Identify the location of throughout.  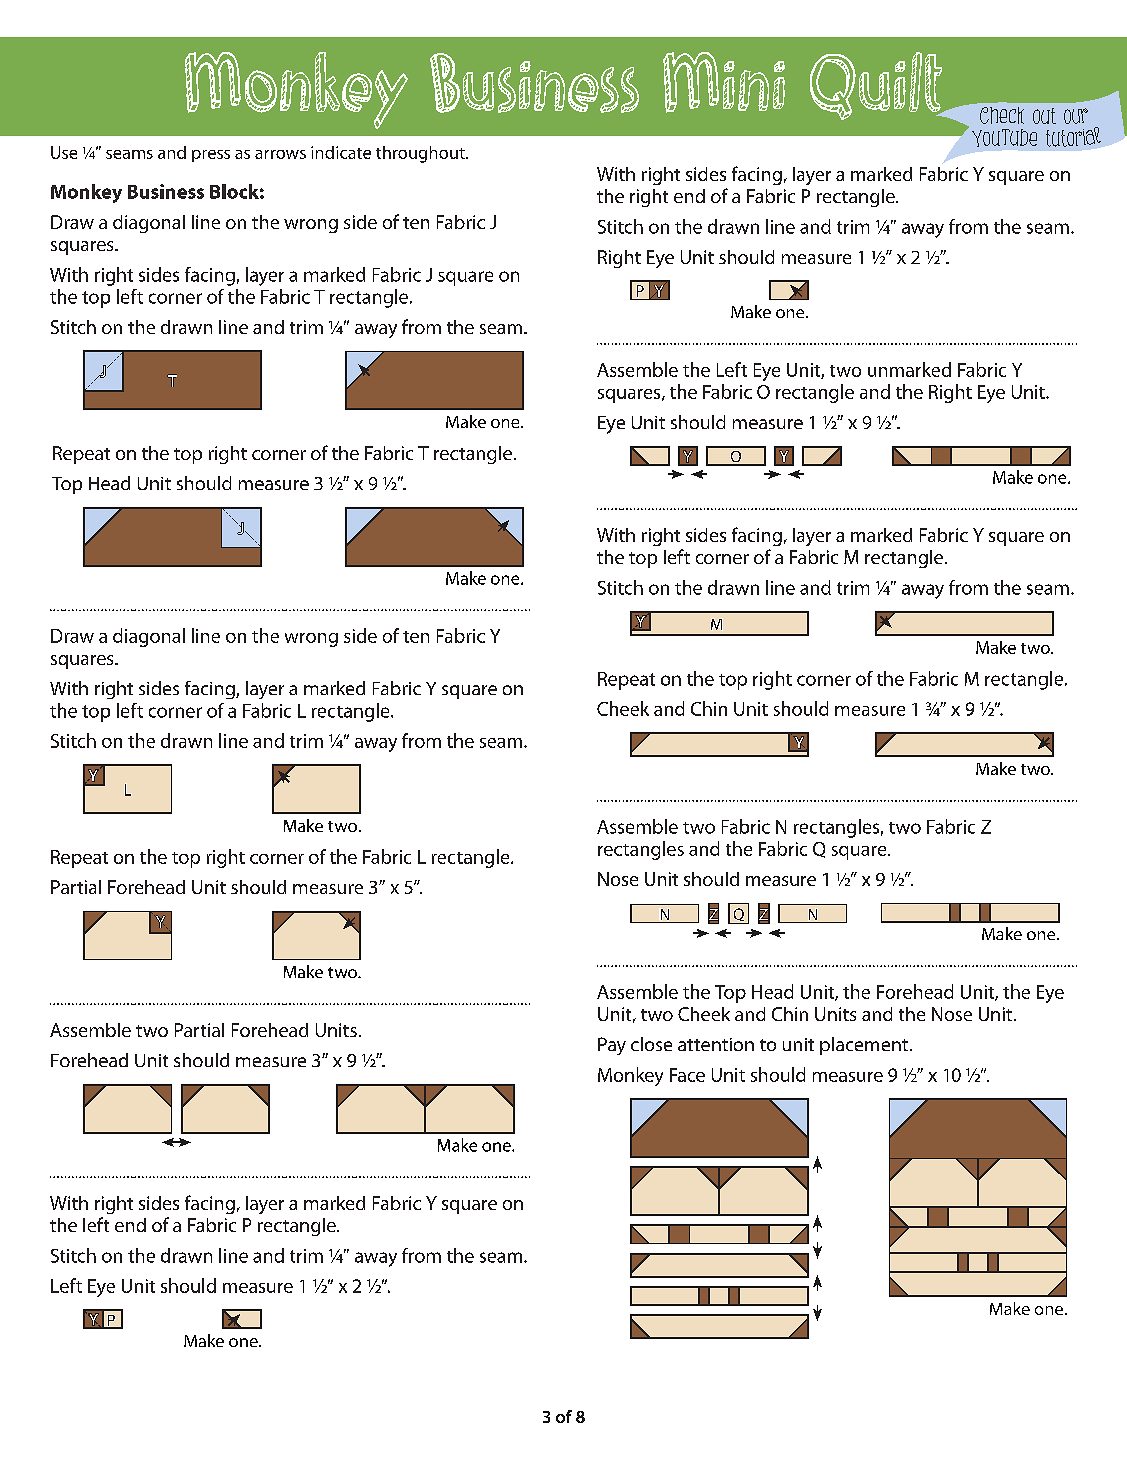
(421, 154).
